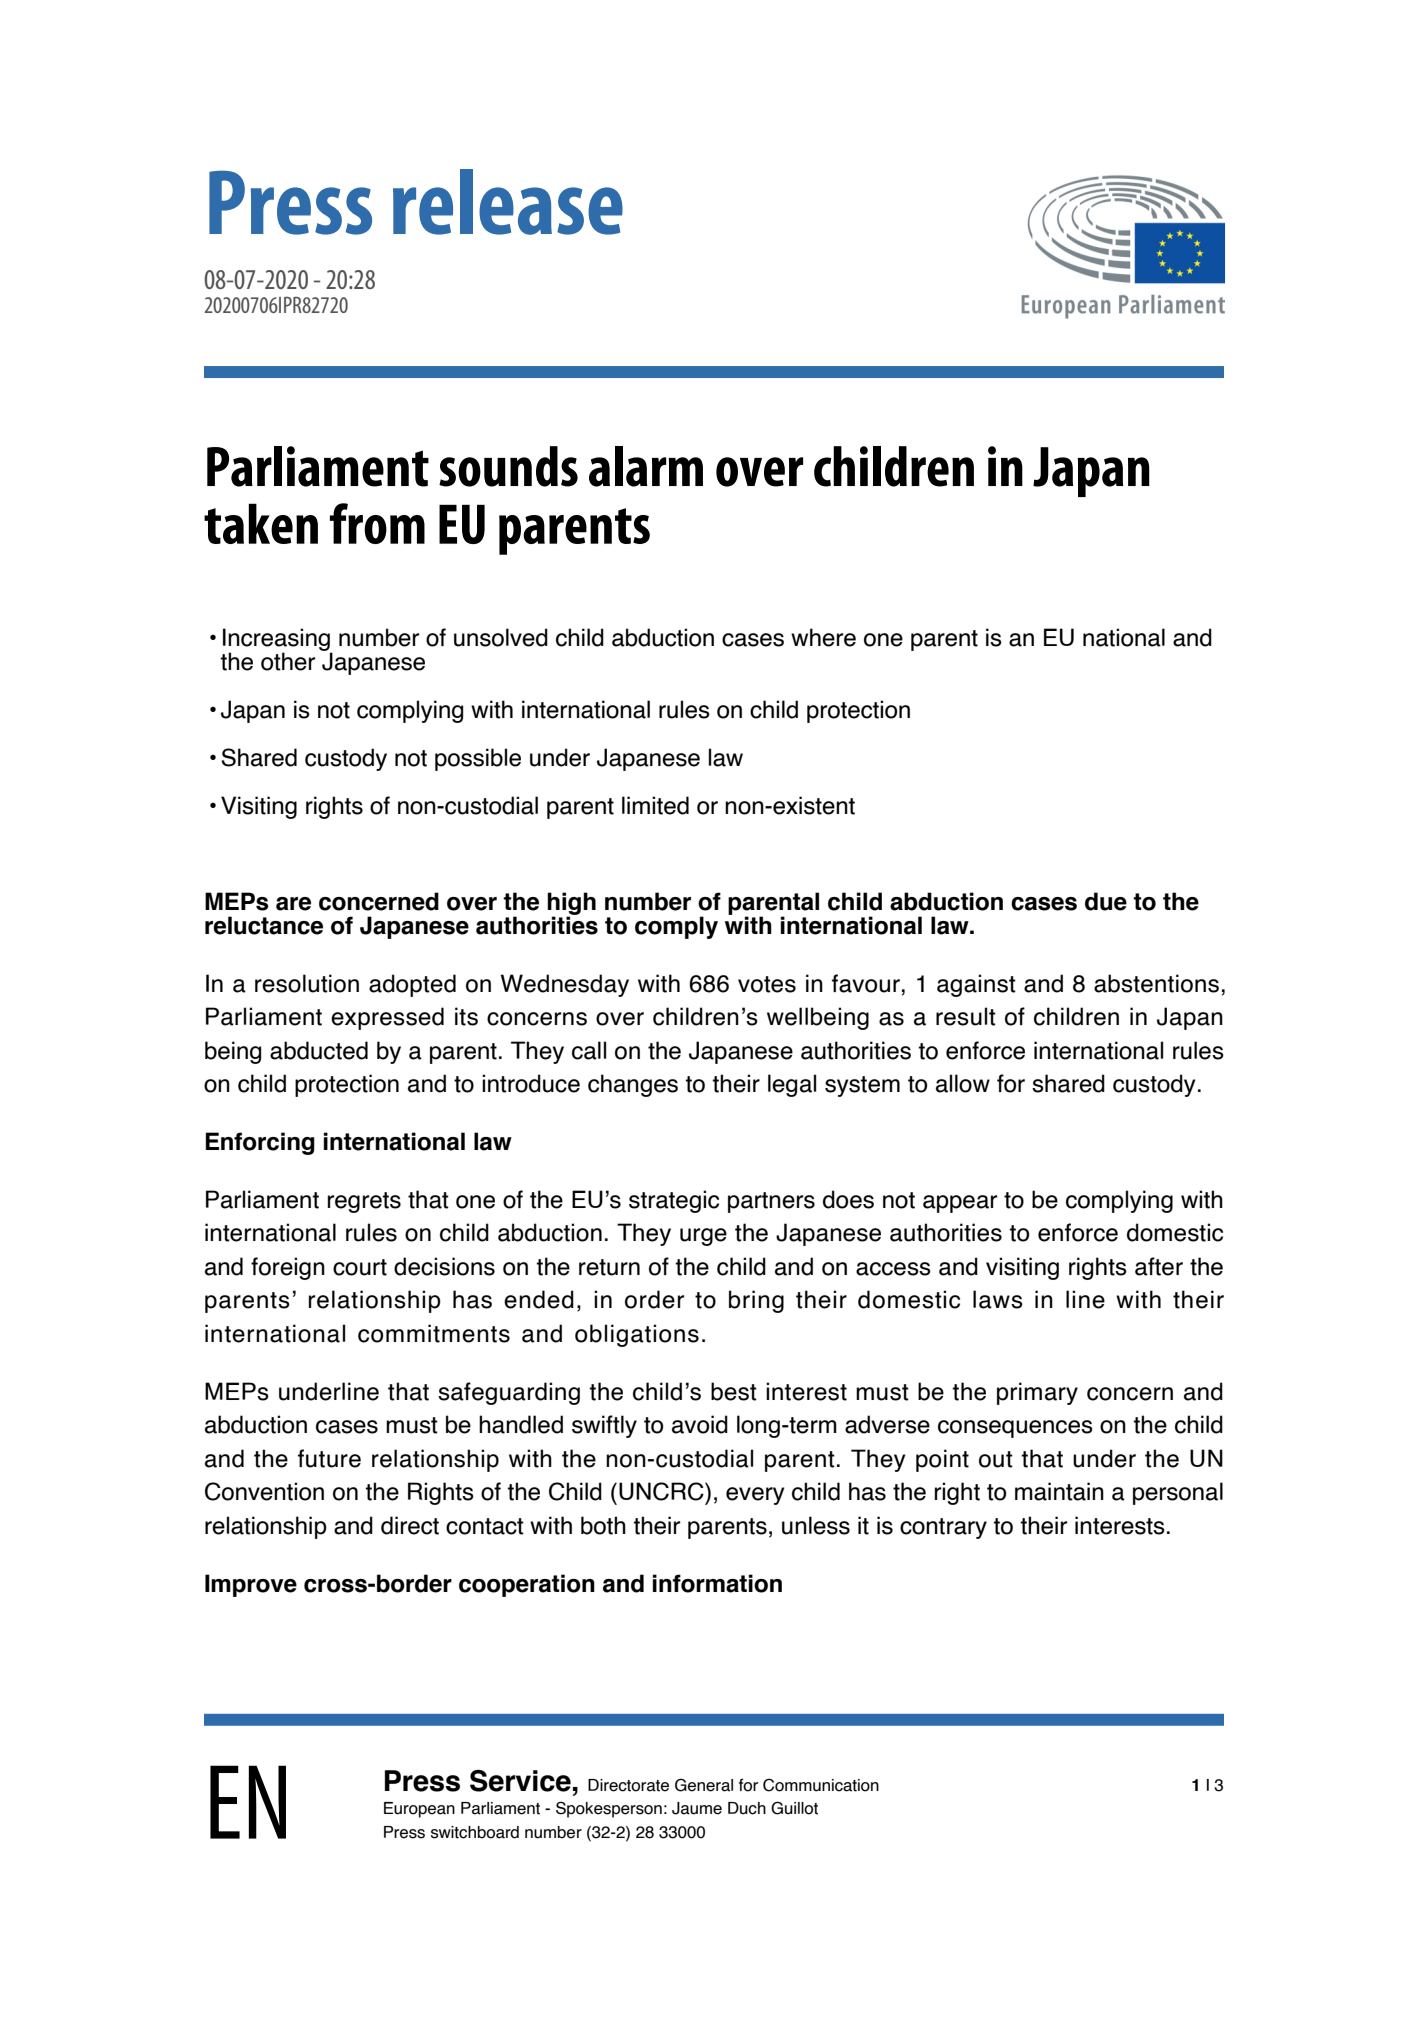  I want to click on laws, so click(998, 1299).
